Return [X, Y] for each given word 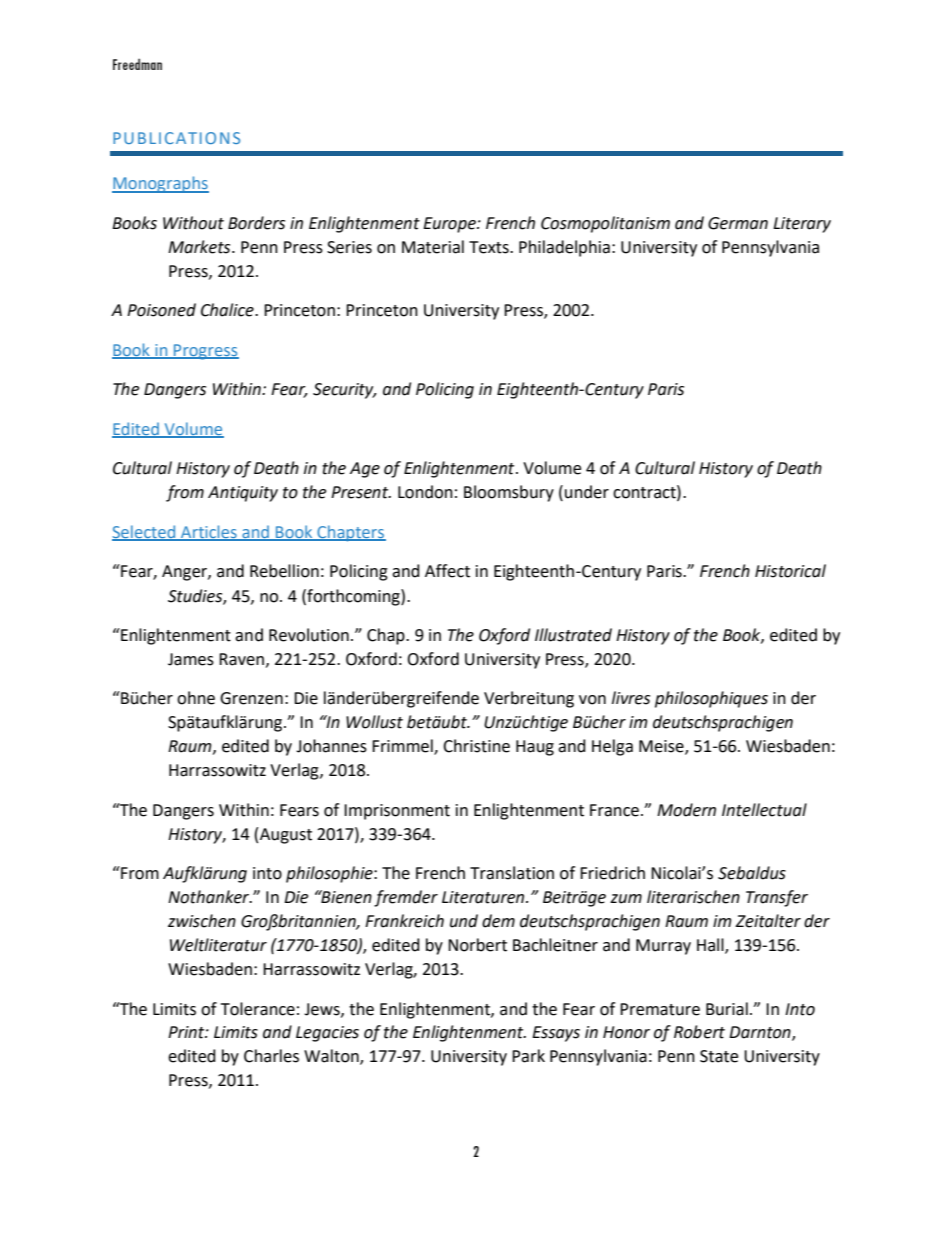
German [738, 223]
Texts [490, 247]
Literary [802, 225]
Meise [662, 747]
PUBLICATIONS [176, 138]
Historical [790, 571]
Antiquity [243, 494]
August [286, 836]
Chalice [228, 310]
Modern [686, 810]
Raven [241, 659]
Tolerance [258, 1009]
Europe [450, 225]
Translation [512, 873]
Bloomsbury [509, 493]
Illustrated [573, 635]
